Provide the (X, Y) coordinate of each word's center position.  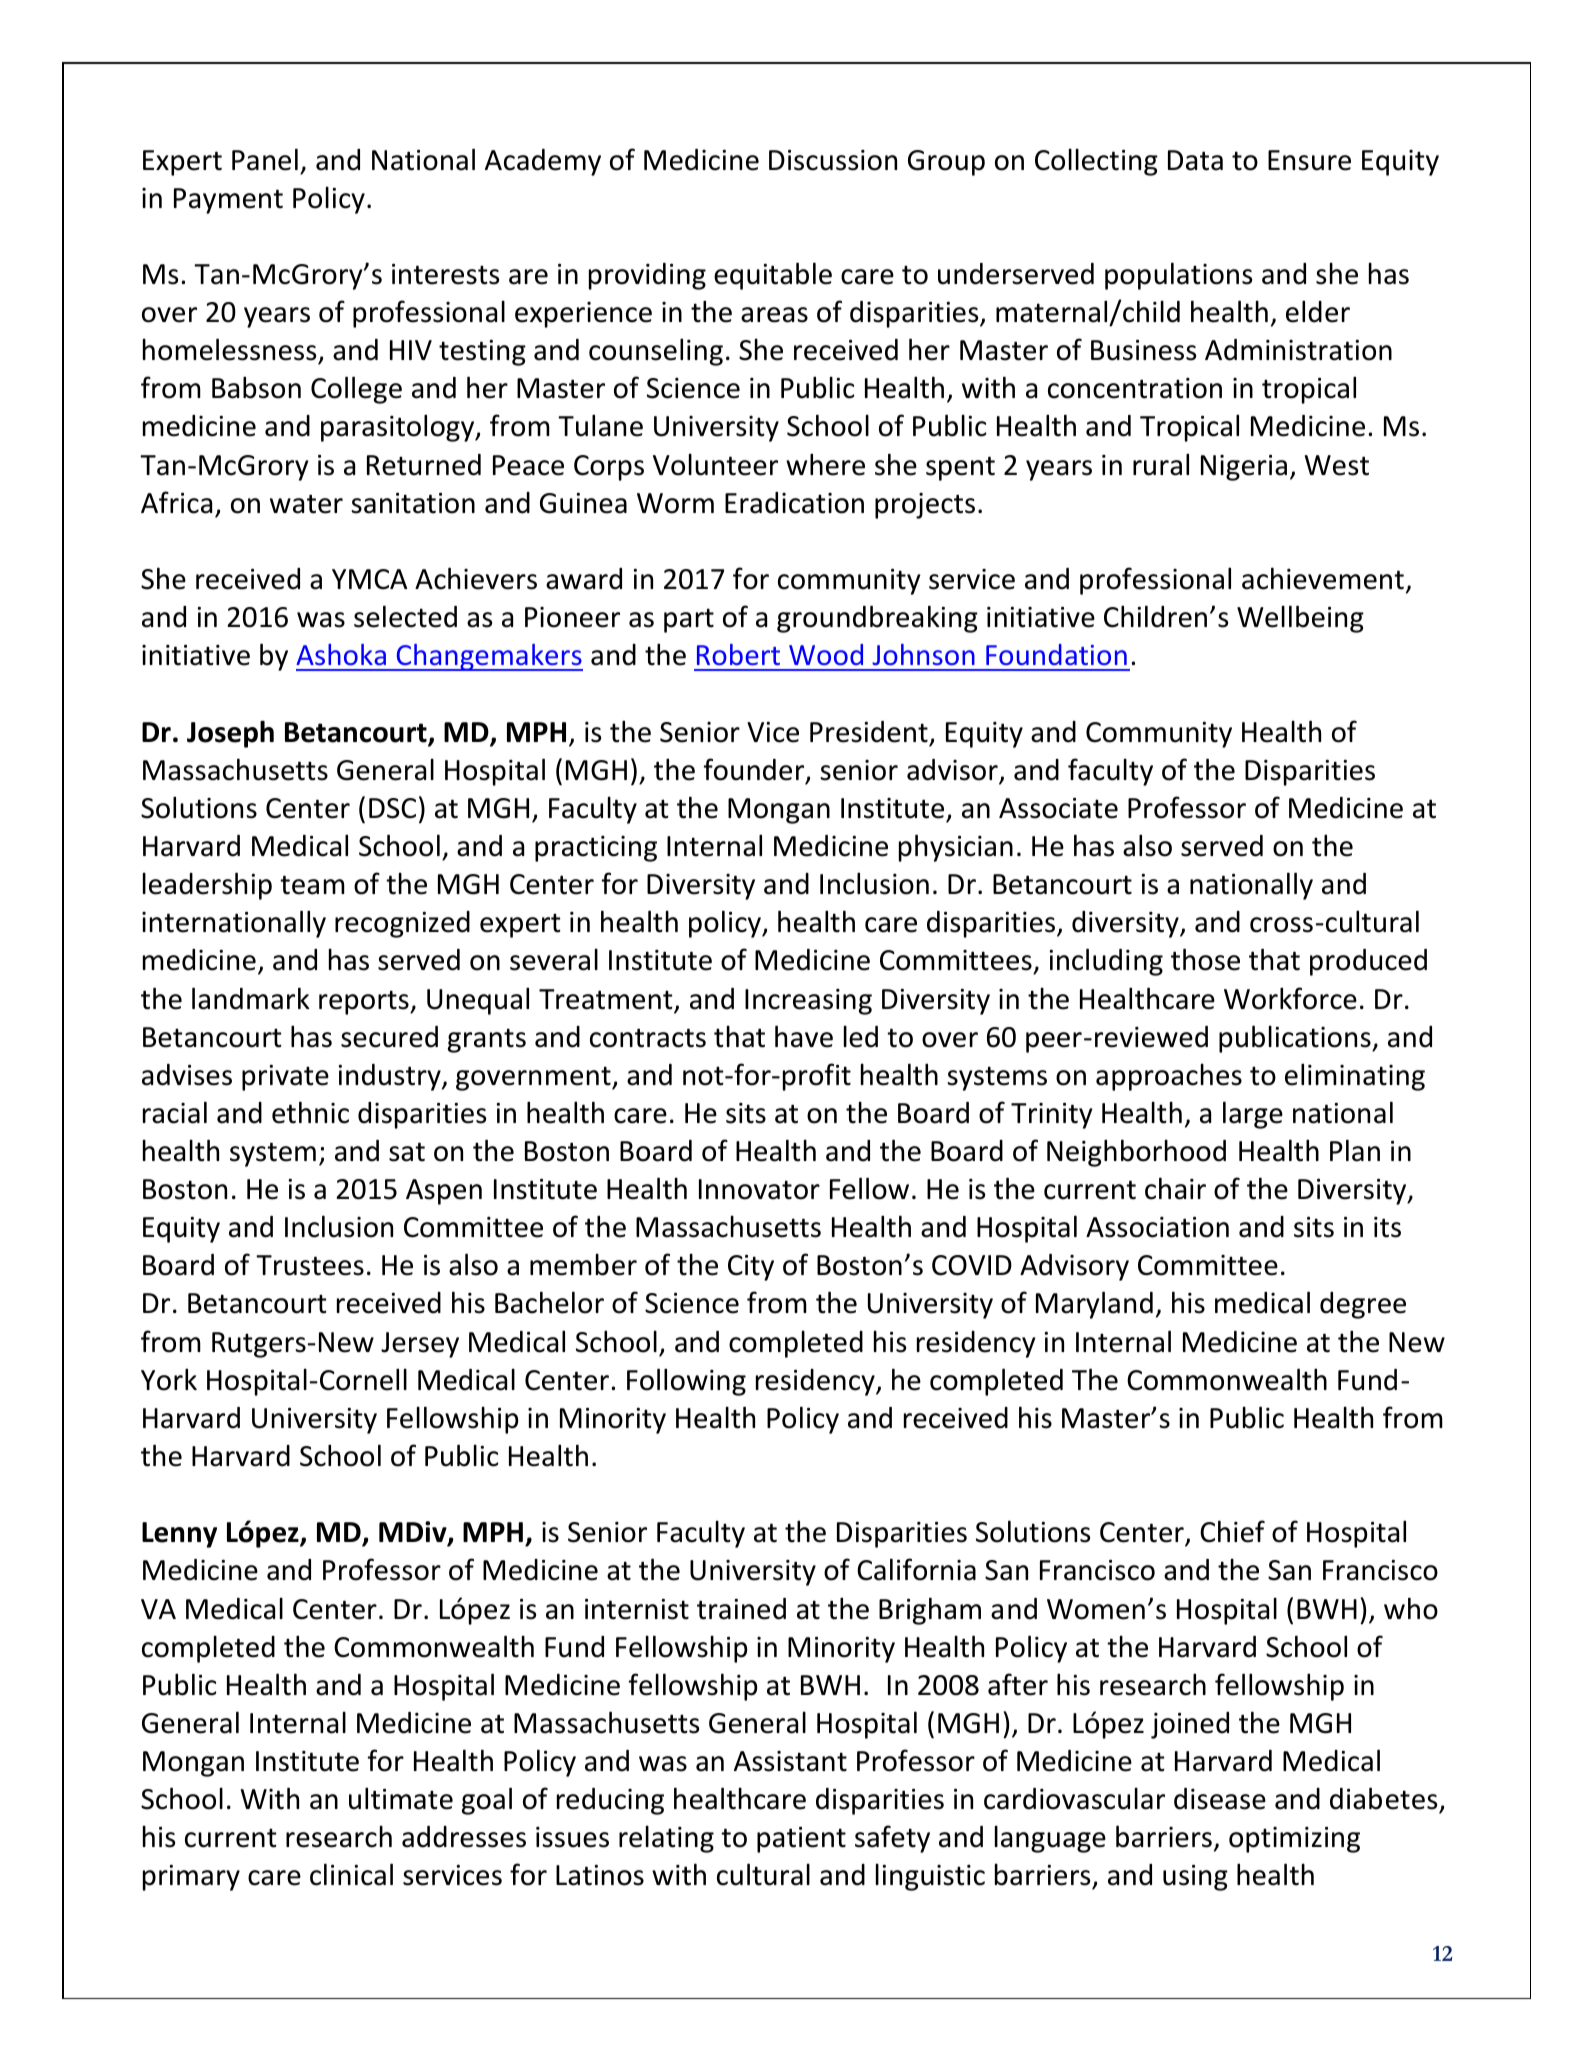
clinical (351, 1874)
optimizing (1294, 1839)
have (804, 1036)
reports (365, 1002)
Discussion (833, 160)
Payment (228, 201)
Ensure (1309, 160)
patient (801, 1839)
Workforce (1290, 998)
